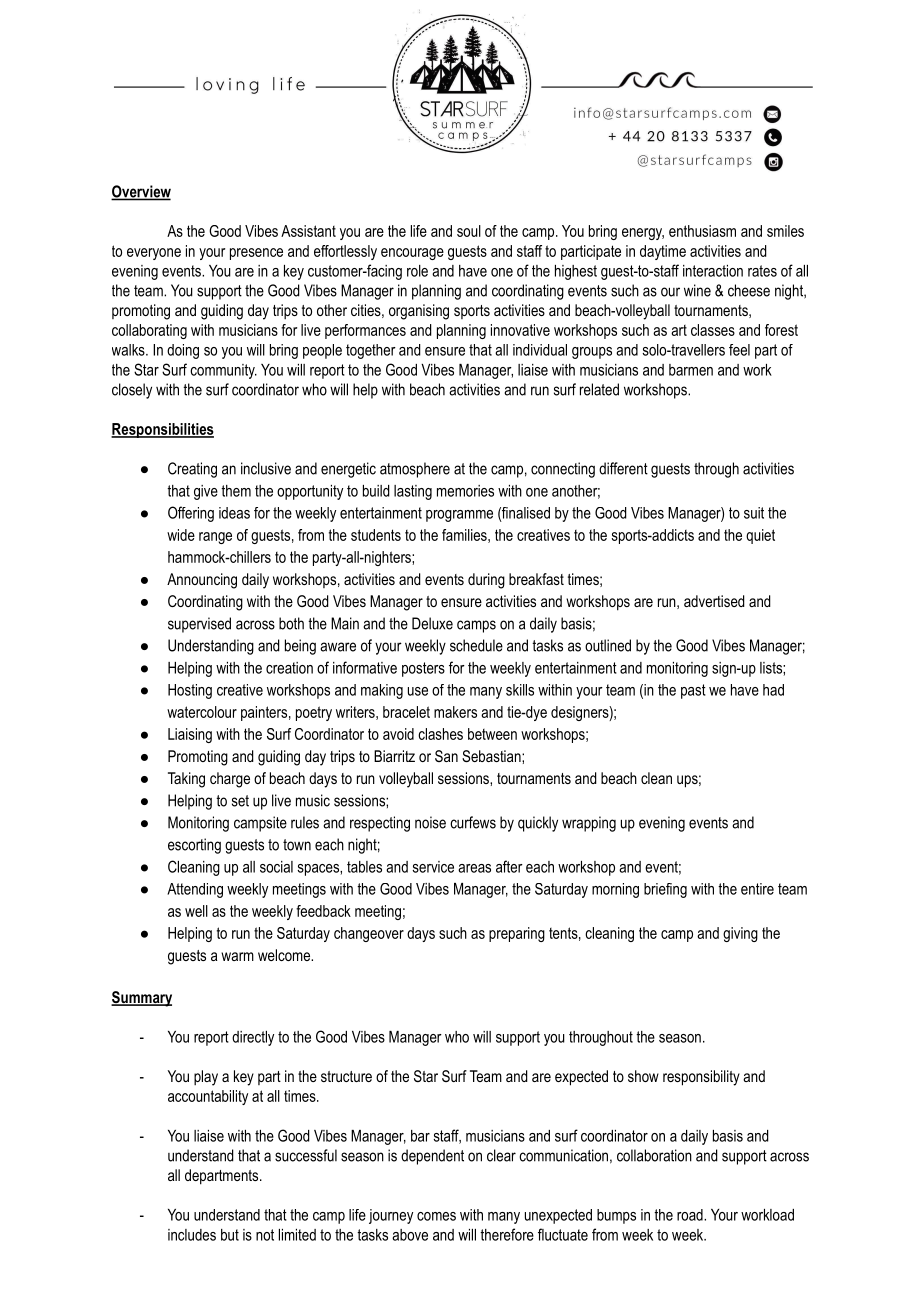 Image resolution: width=924 pixels, height=1307 pixels. What do you see at coordinates (436, 1216) in the page?
I see `comes` at bounding box center [436, 1216].
